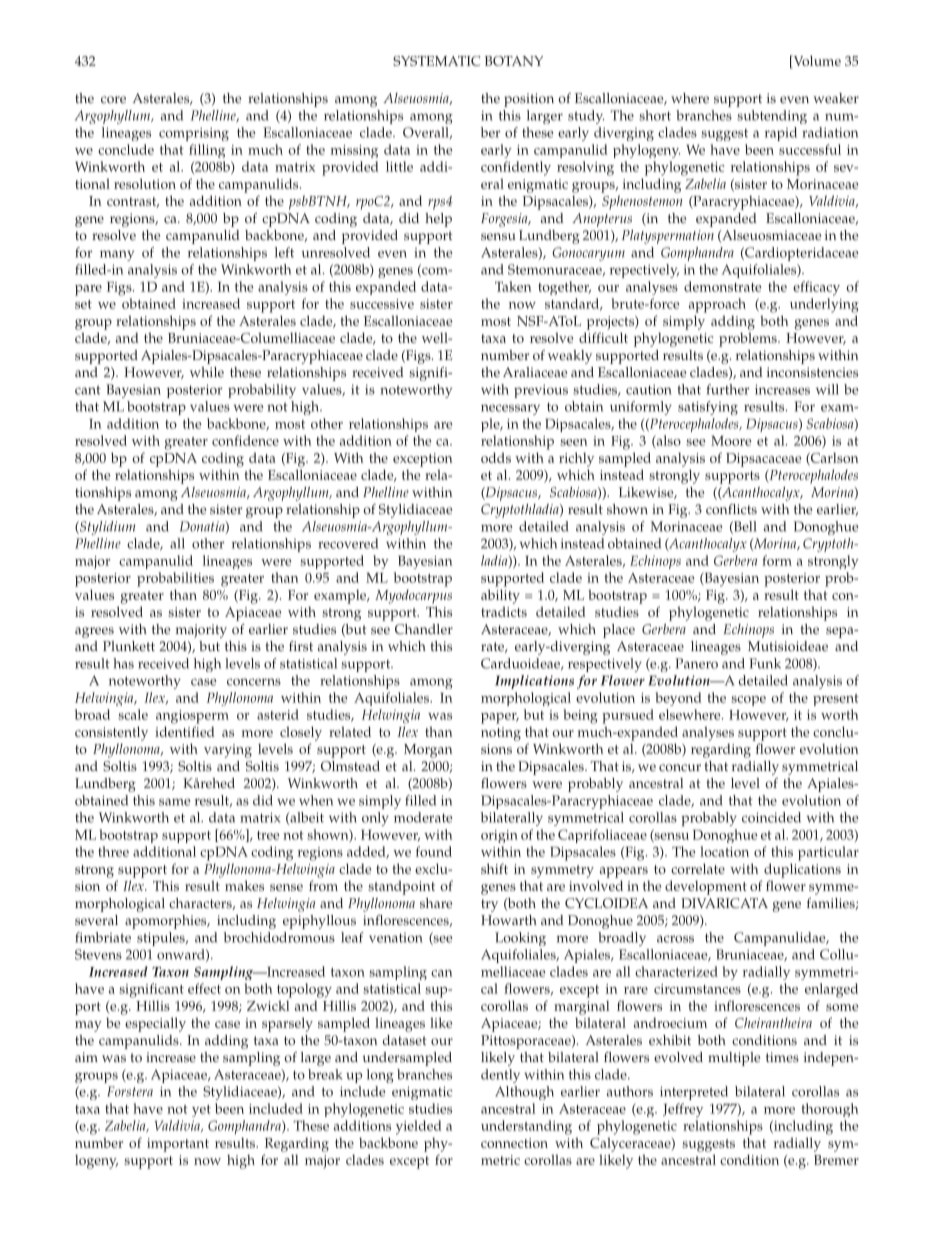  I want to click on same, so click(174, 802).
